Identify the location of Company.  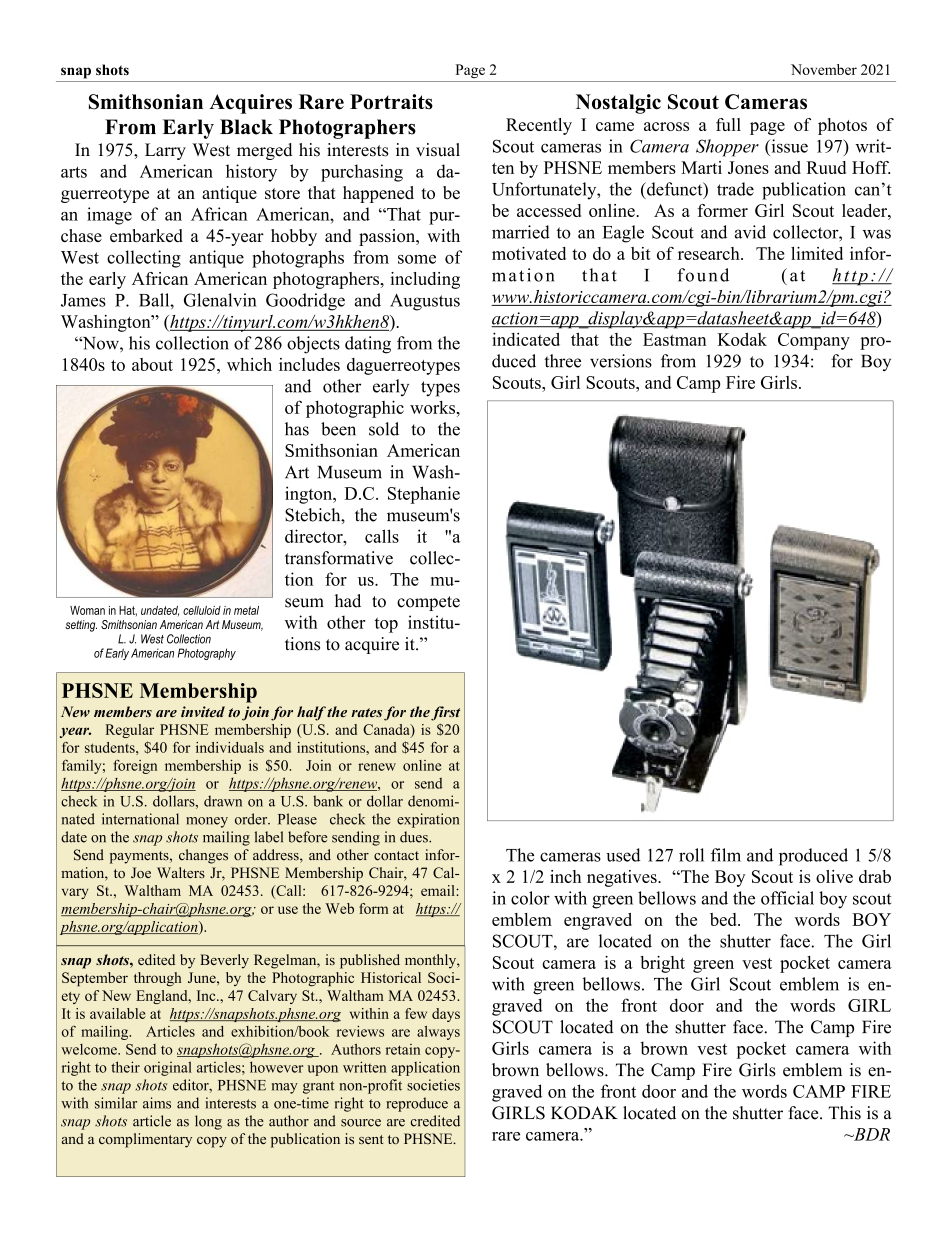
(814, 341).
